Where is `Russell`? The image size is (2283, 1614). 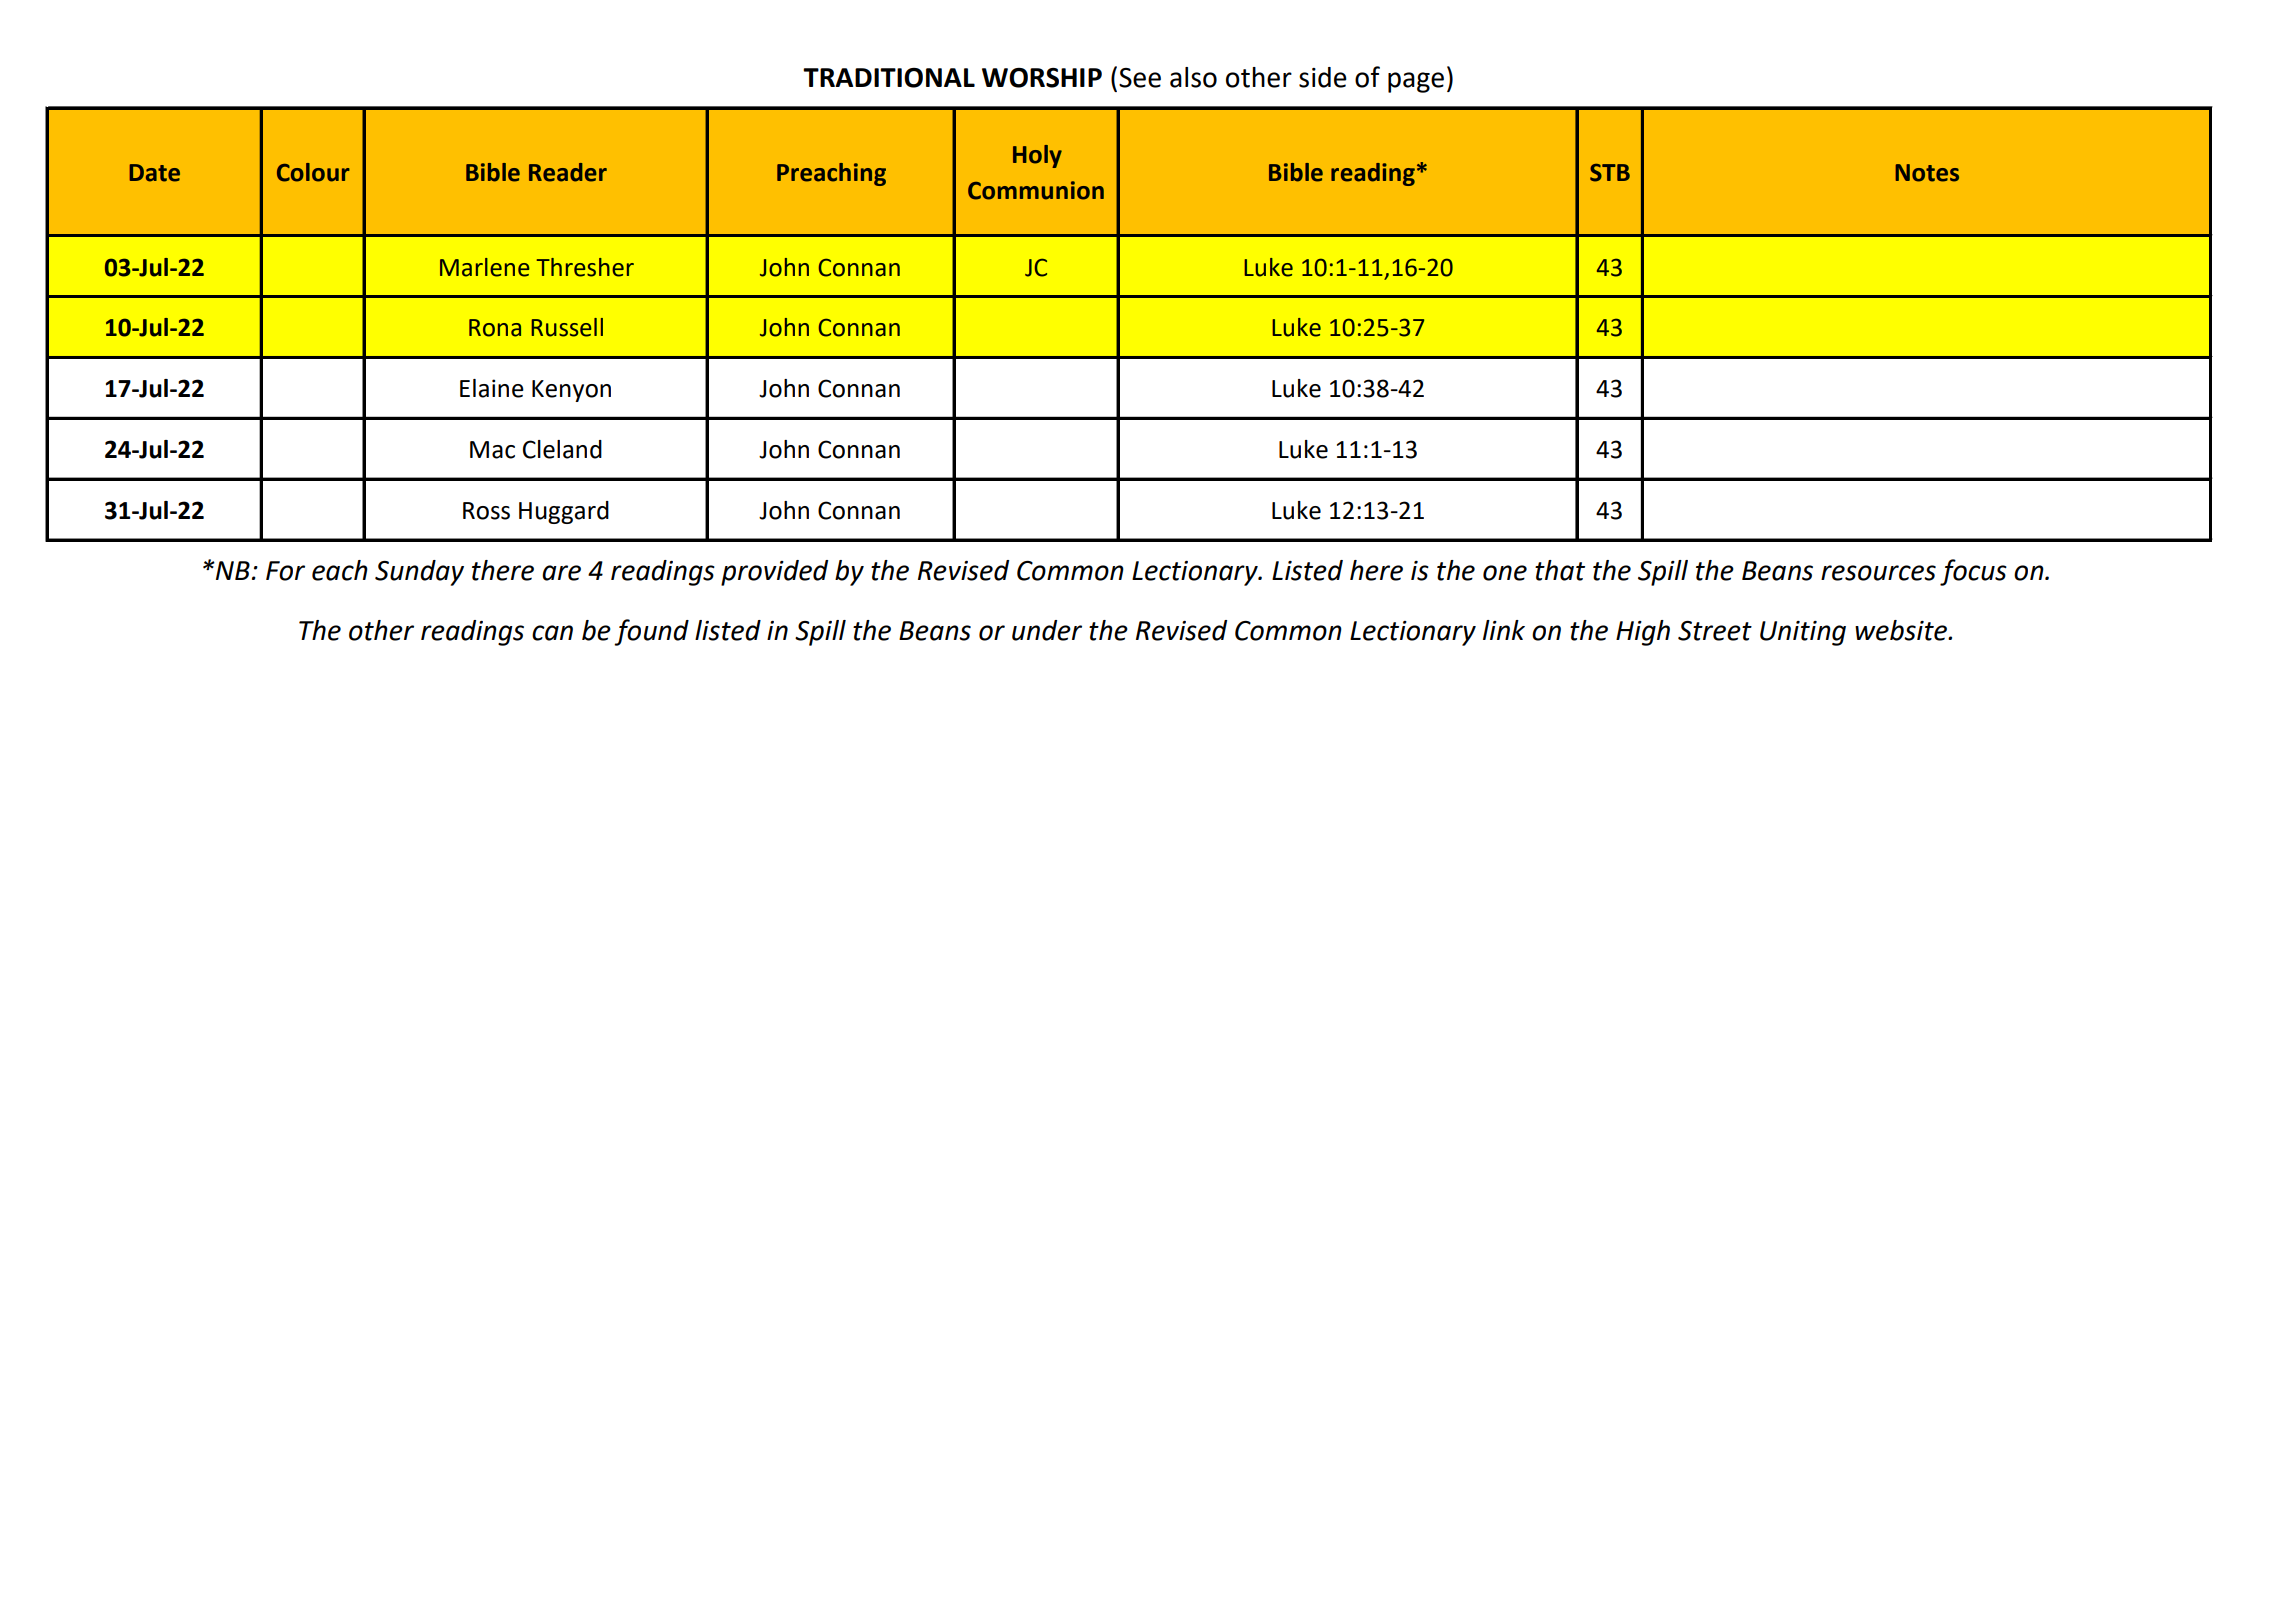 Russell is located at coordinates (567, 327).
